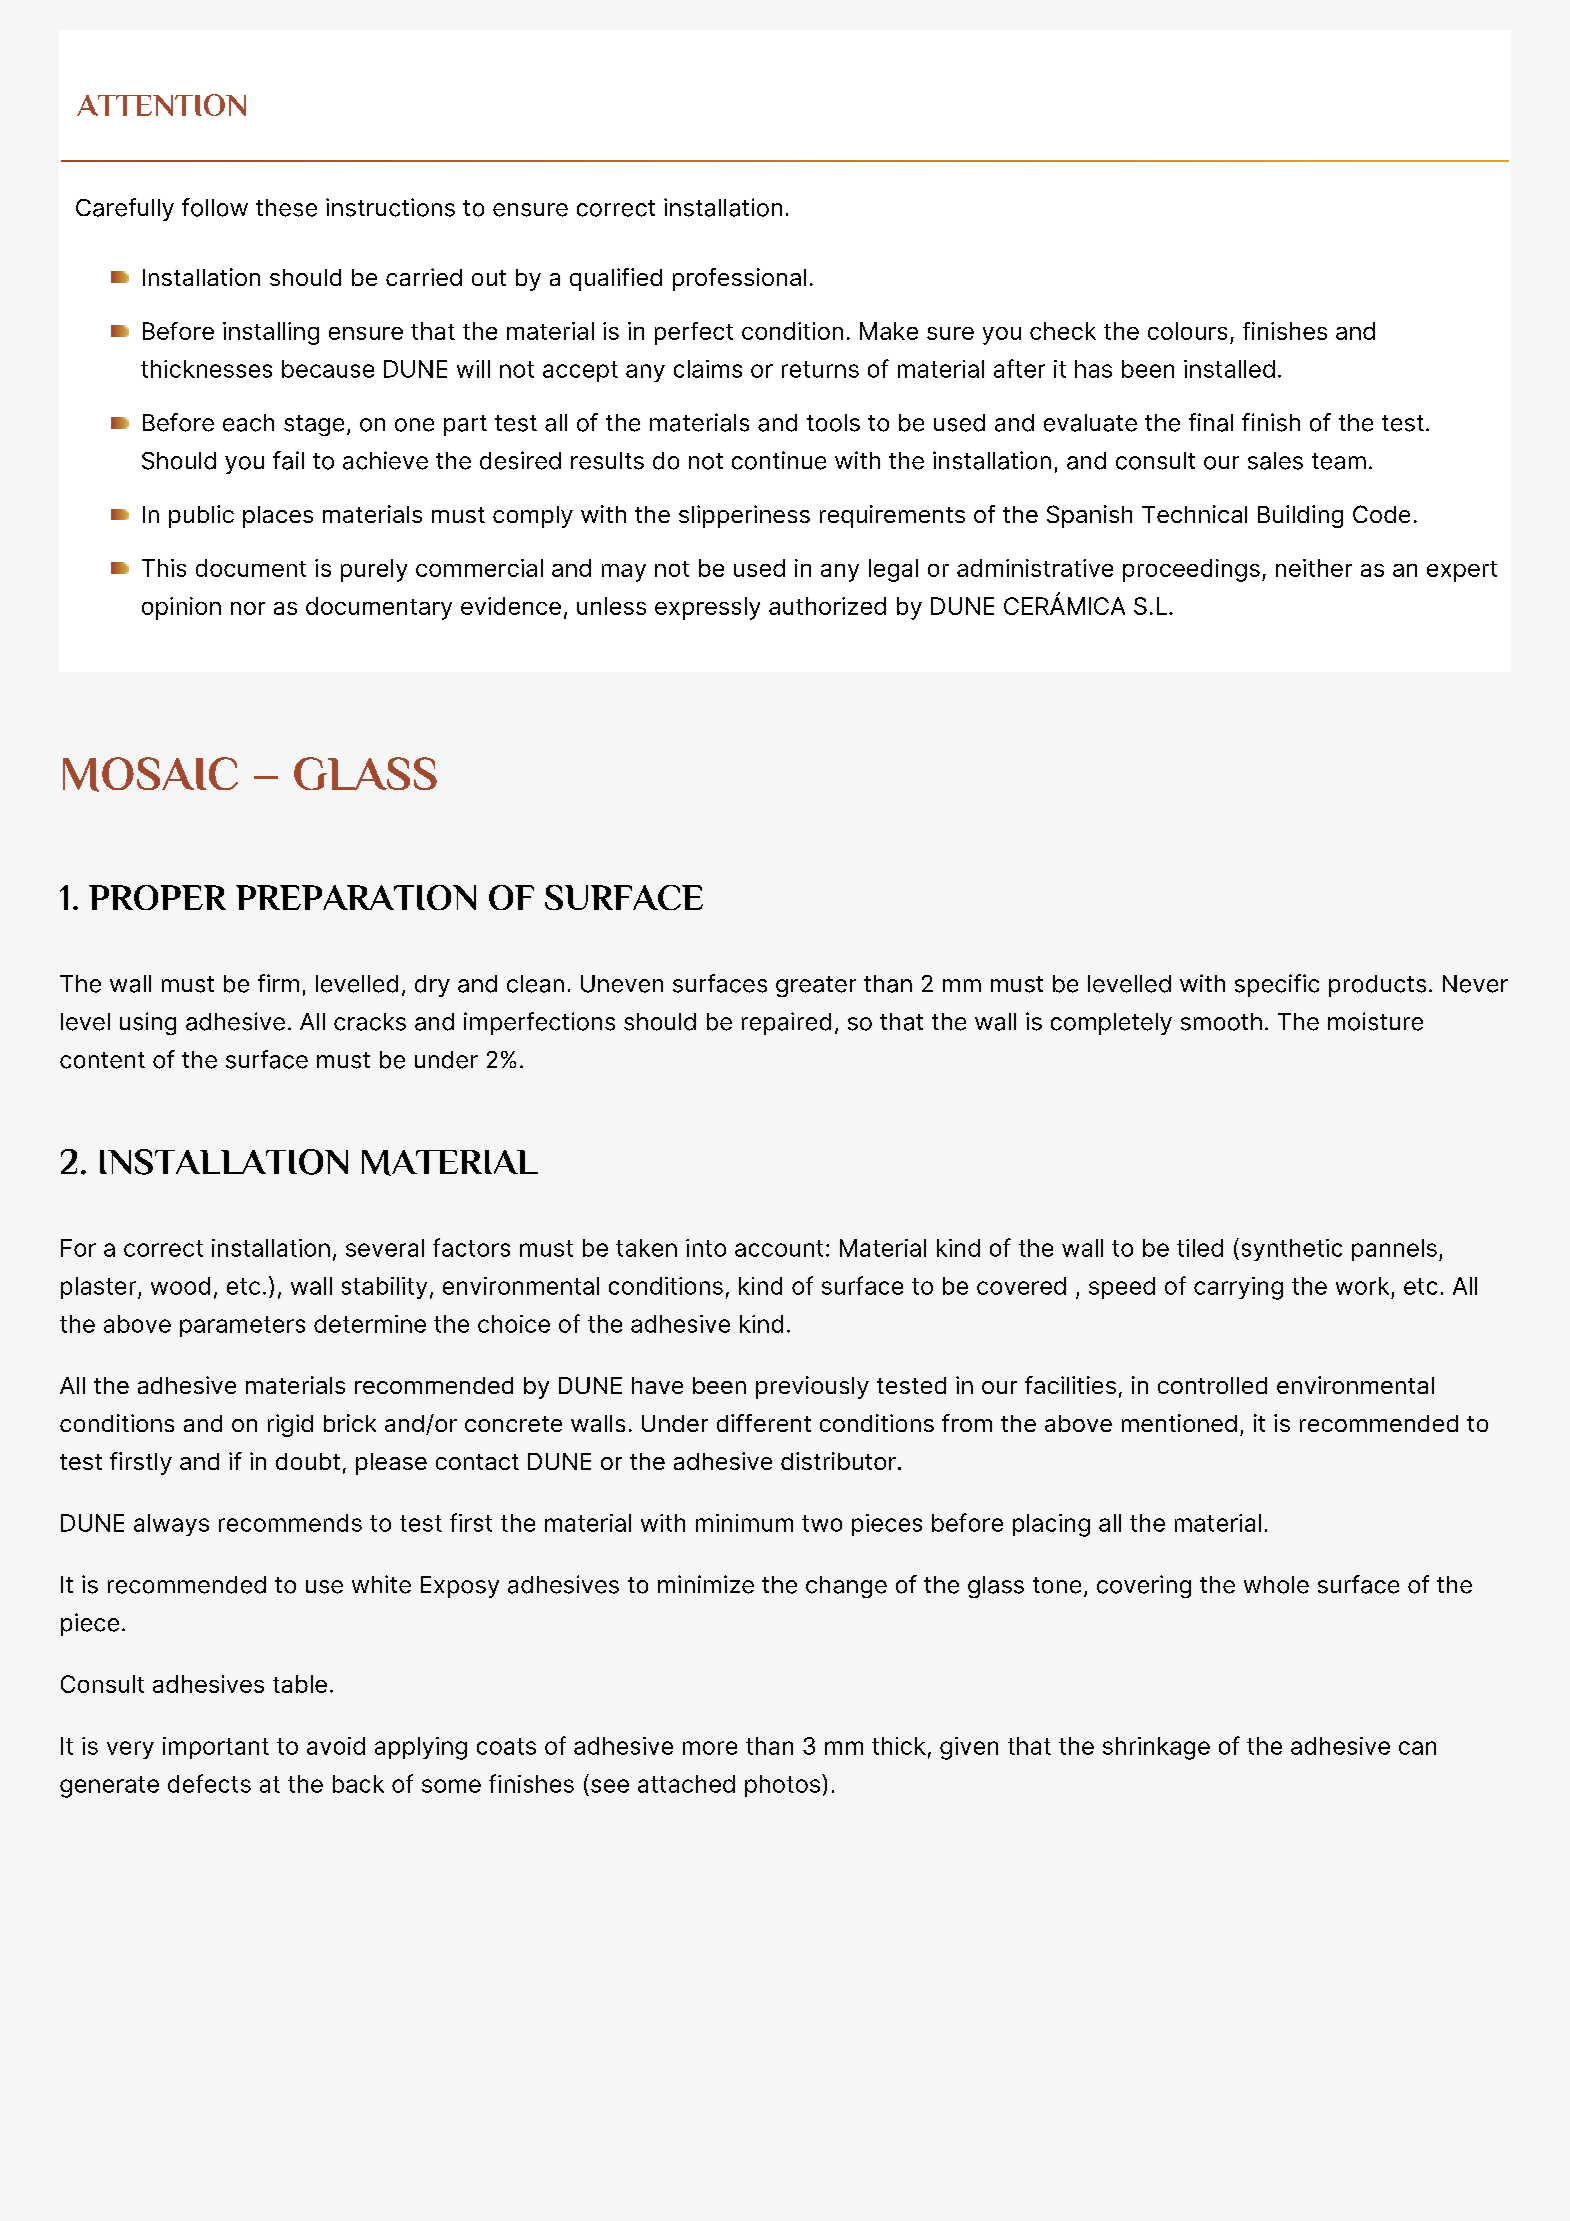 This screenshot has width=1570, height=2221. I want to click on account, so click(779, 1248).
